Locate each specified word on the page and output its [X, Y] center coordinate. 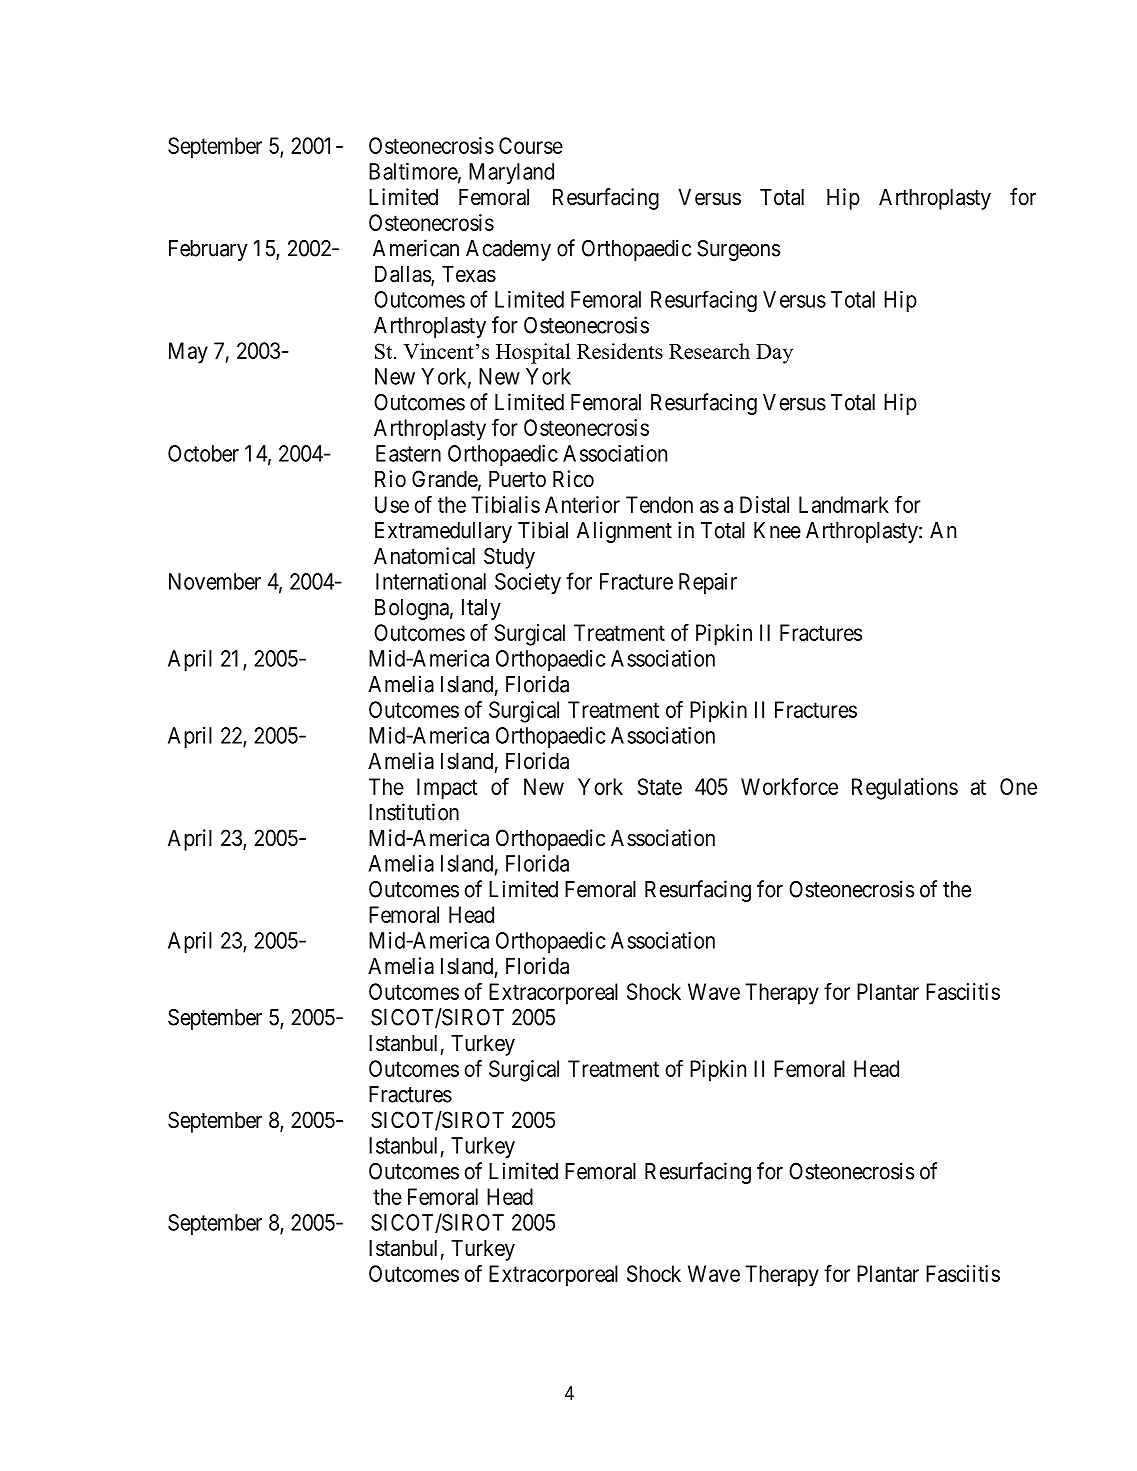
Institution [414, 812]
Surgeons [738, 250]
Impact [447, 789]
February [208, 250]
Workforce [789, 786]
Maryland [511, 173]
